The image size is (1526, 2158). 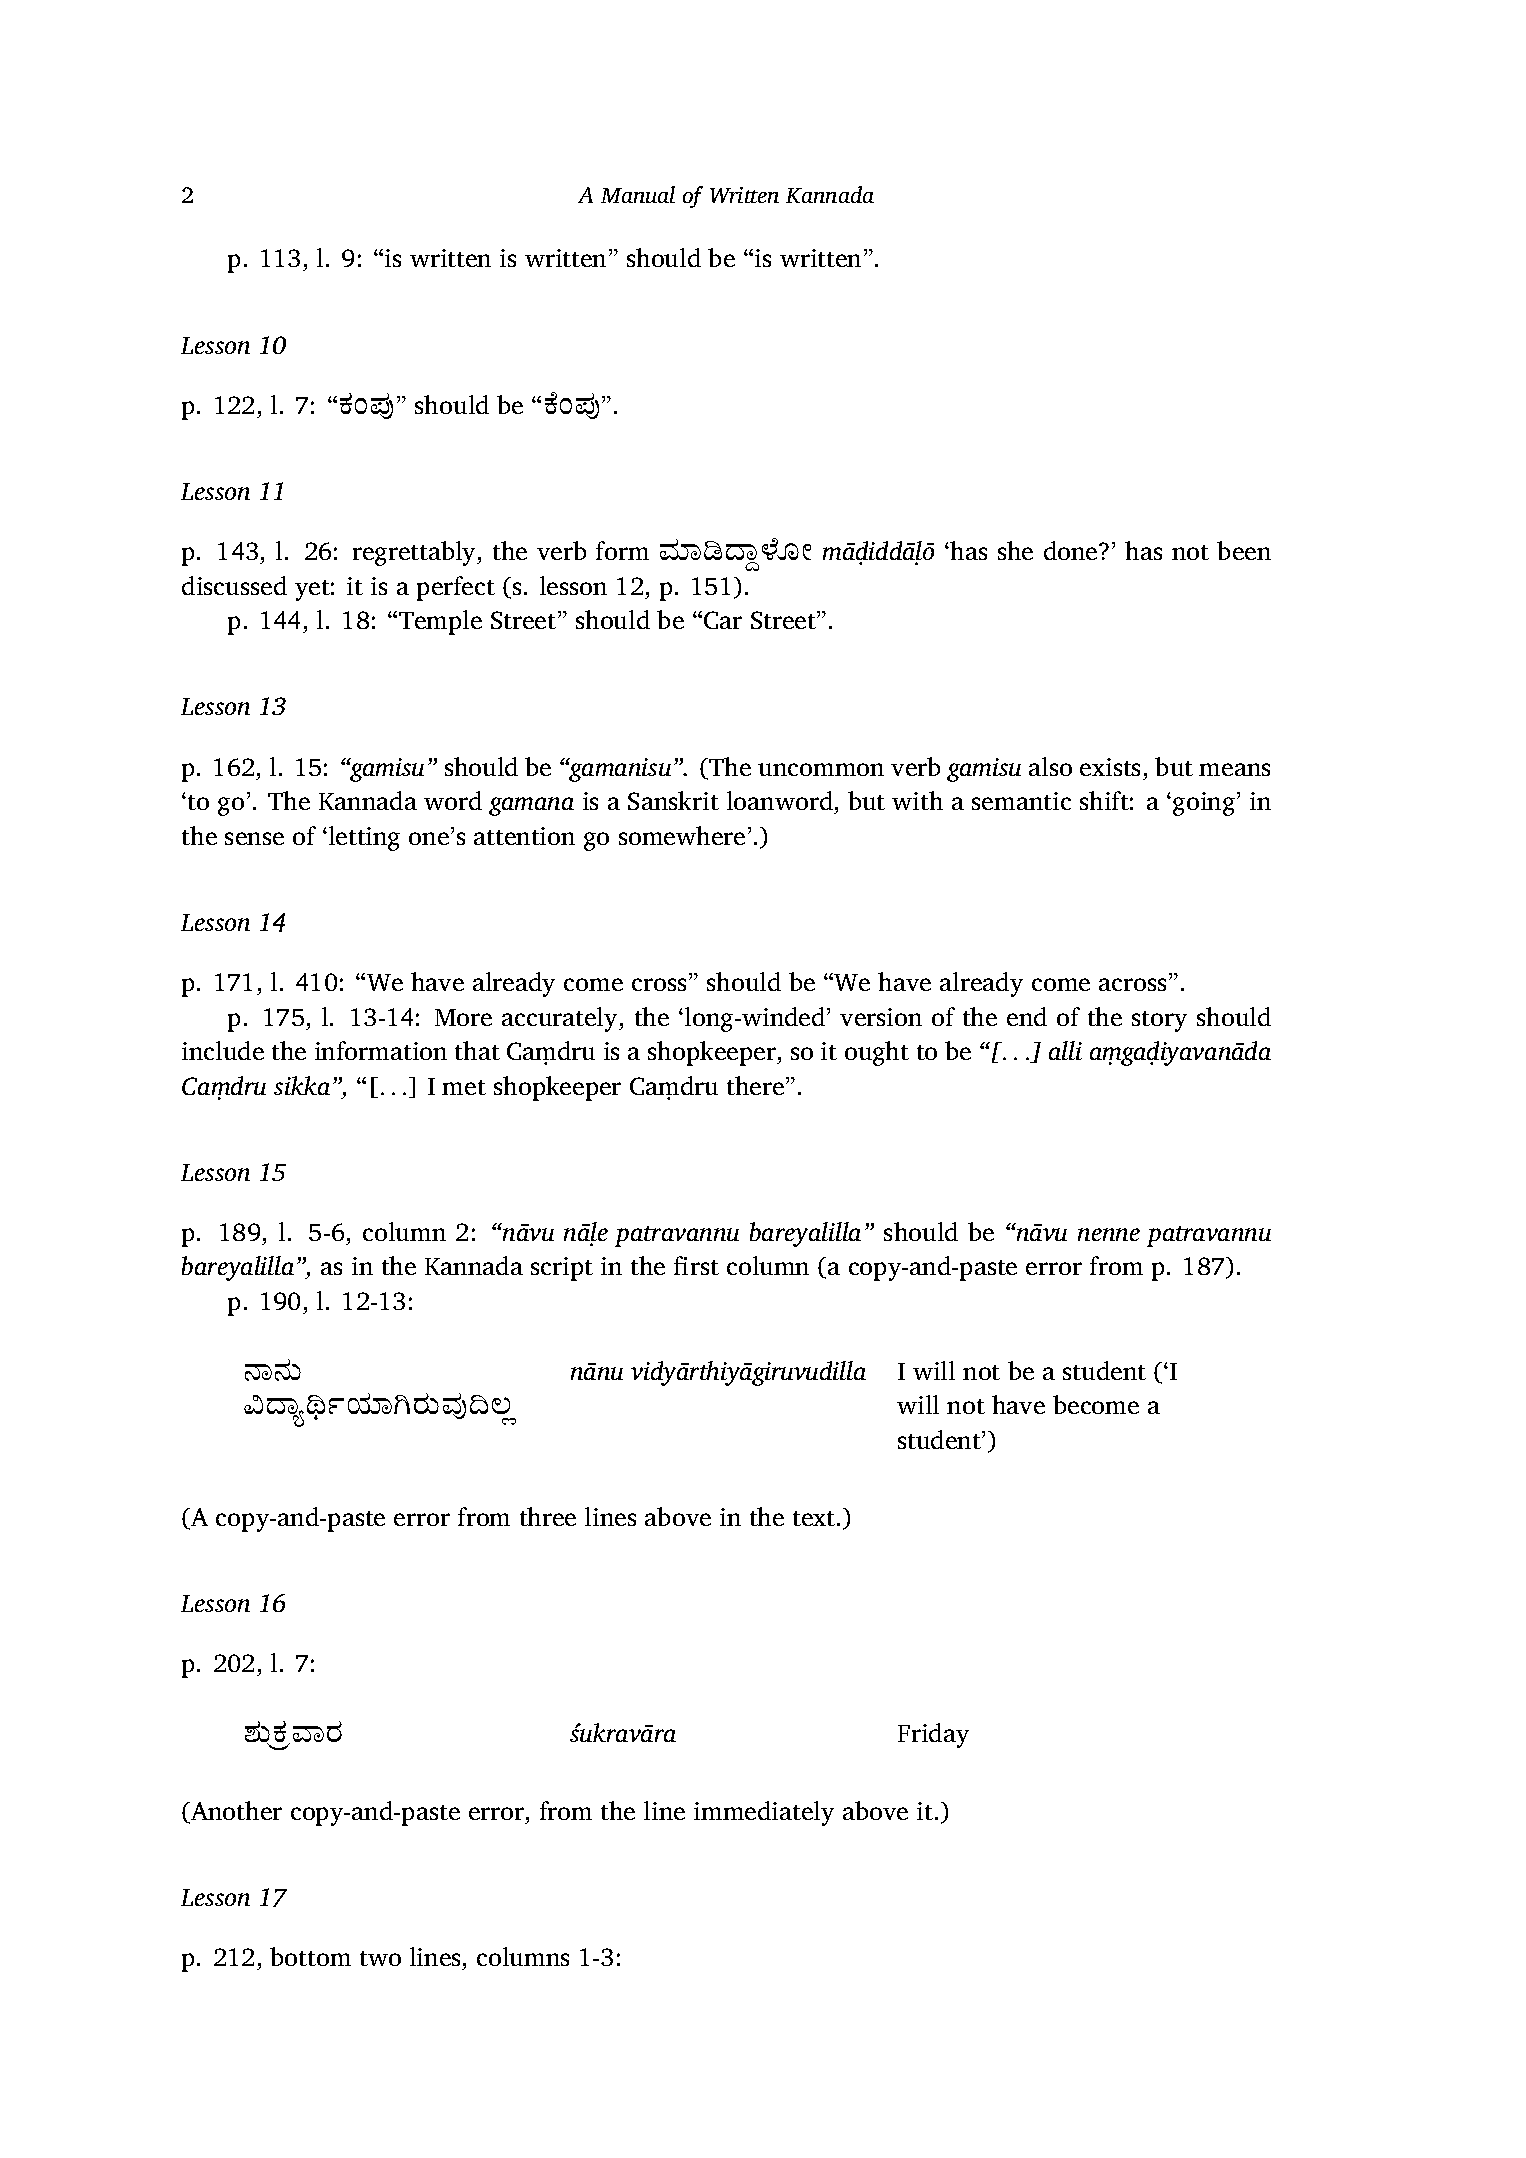 I want to click on done, so click(x=1072, y=550).
